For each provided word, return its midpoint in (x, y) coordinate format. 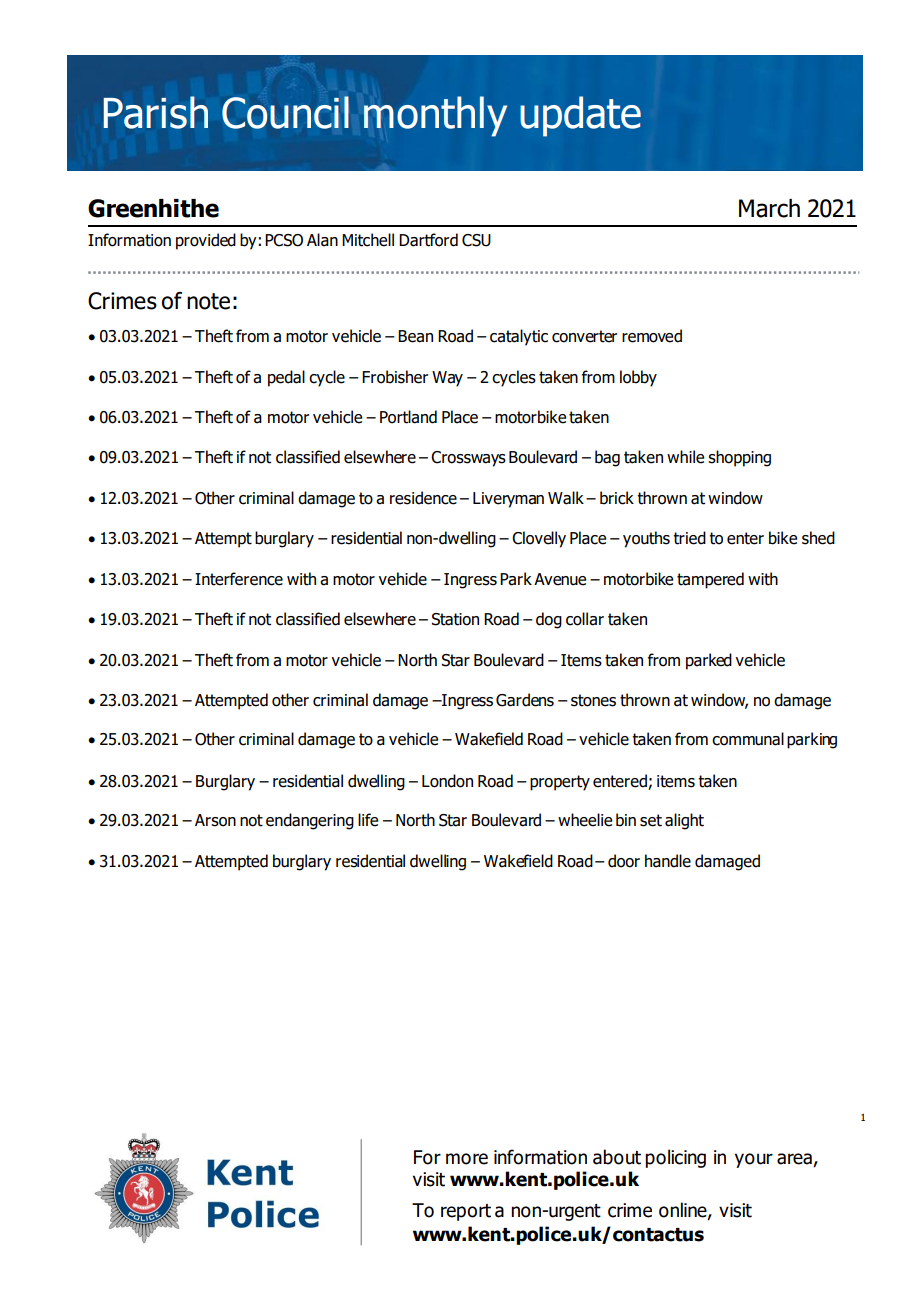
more (467, 1159)
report (466, 1212)
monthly (435, 116)
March (769, 208)
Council (285, 112)
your (754, 1160)
